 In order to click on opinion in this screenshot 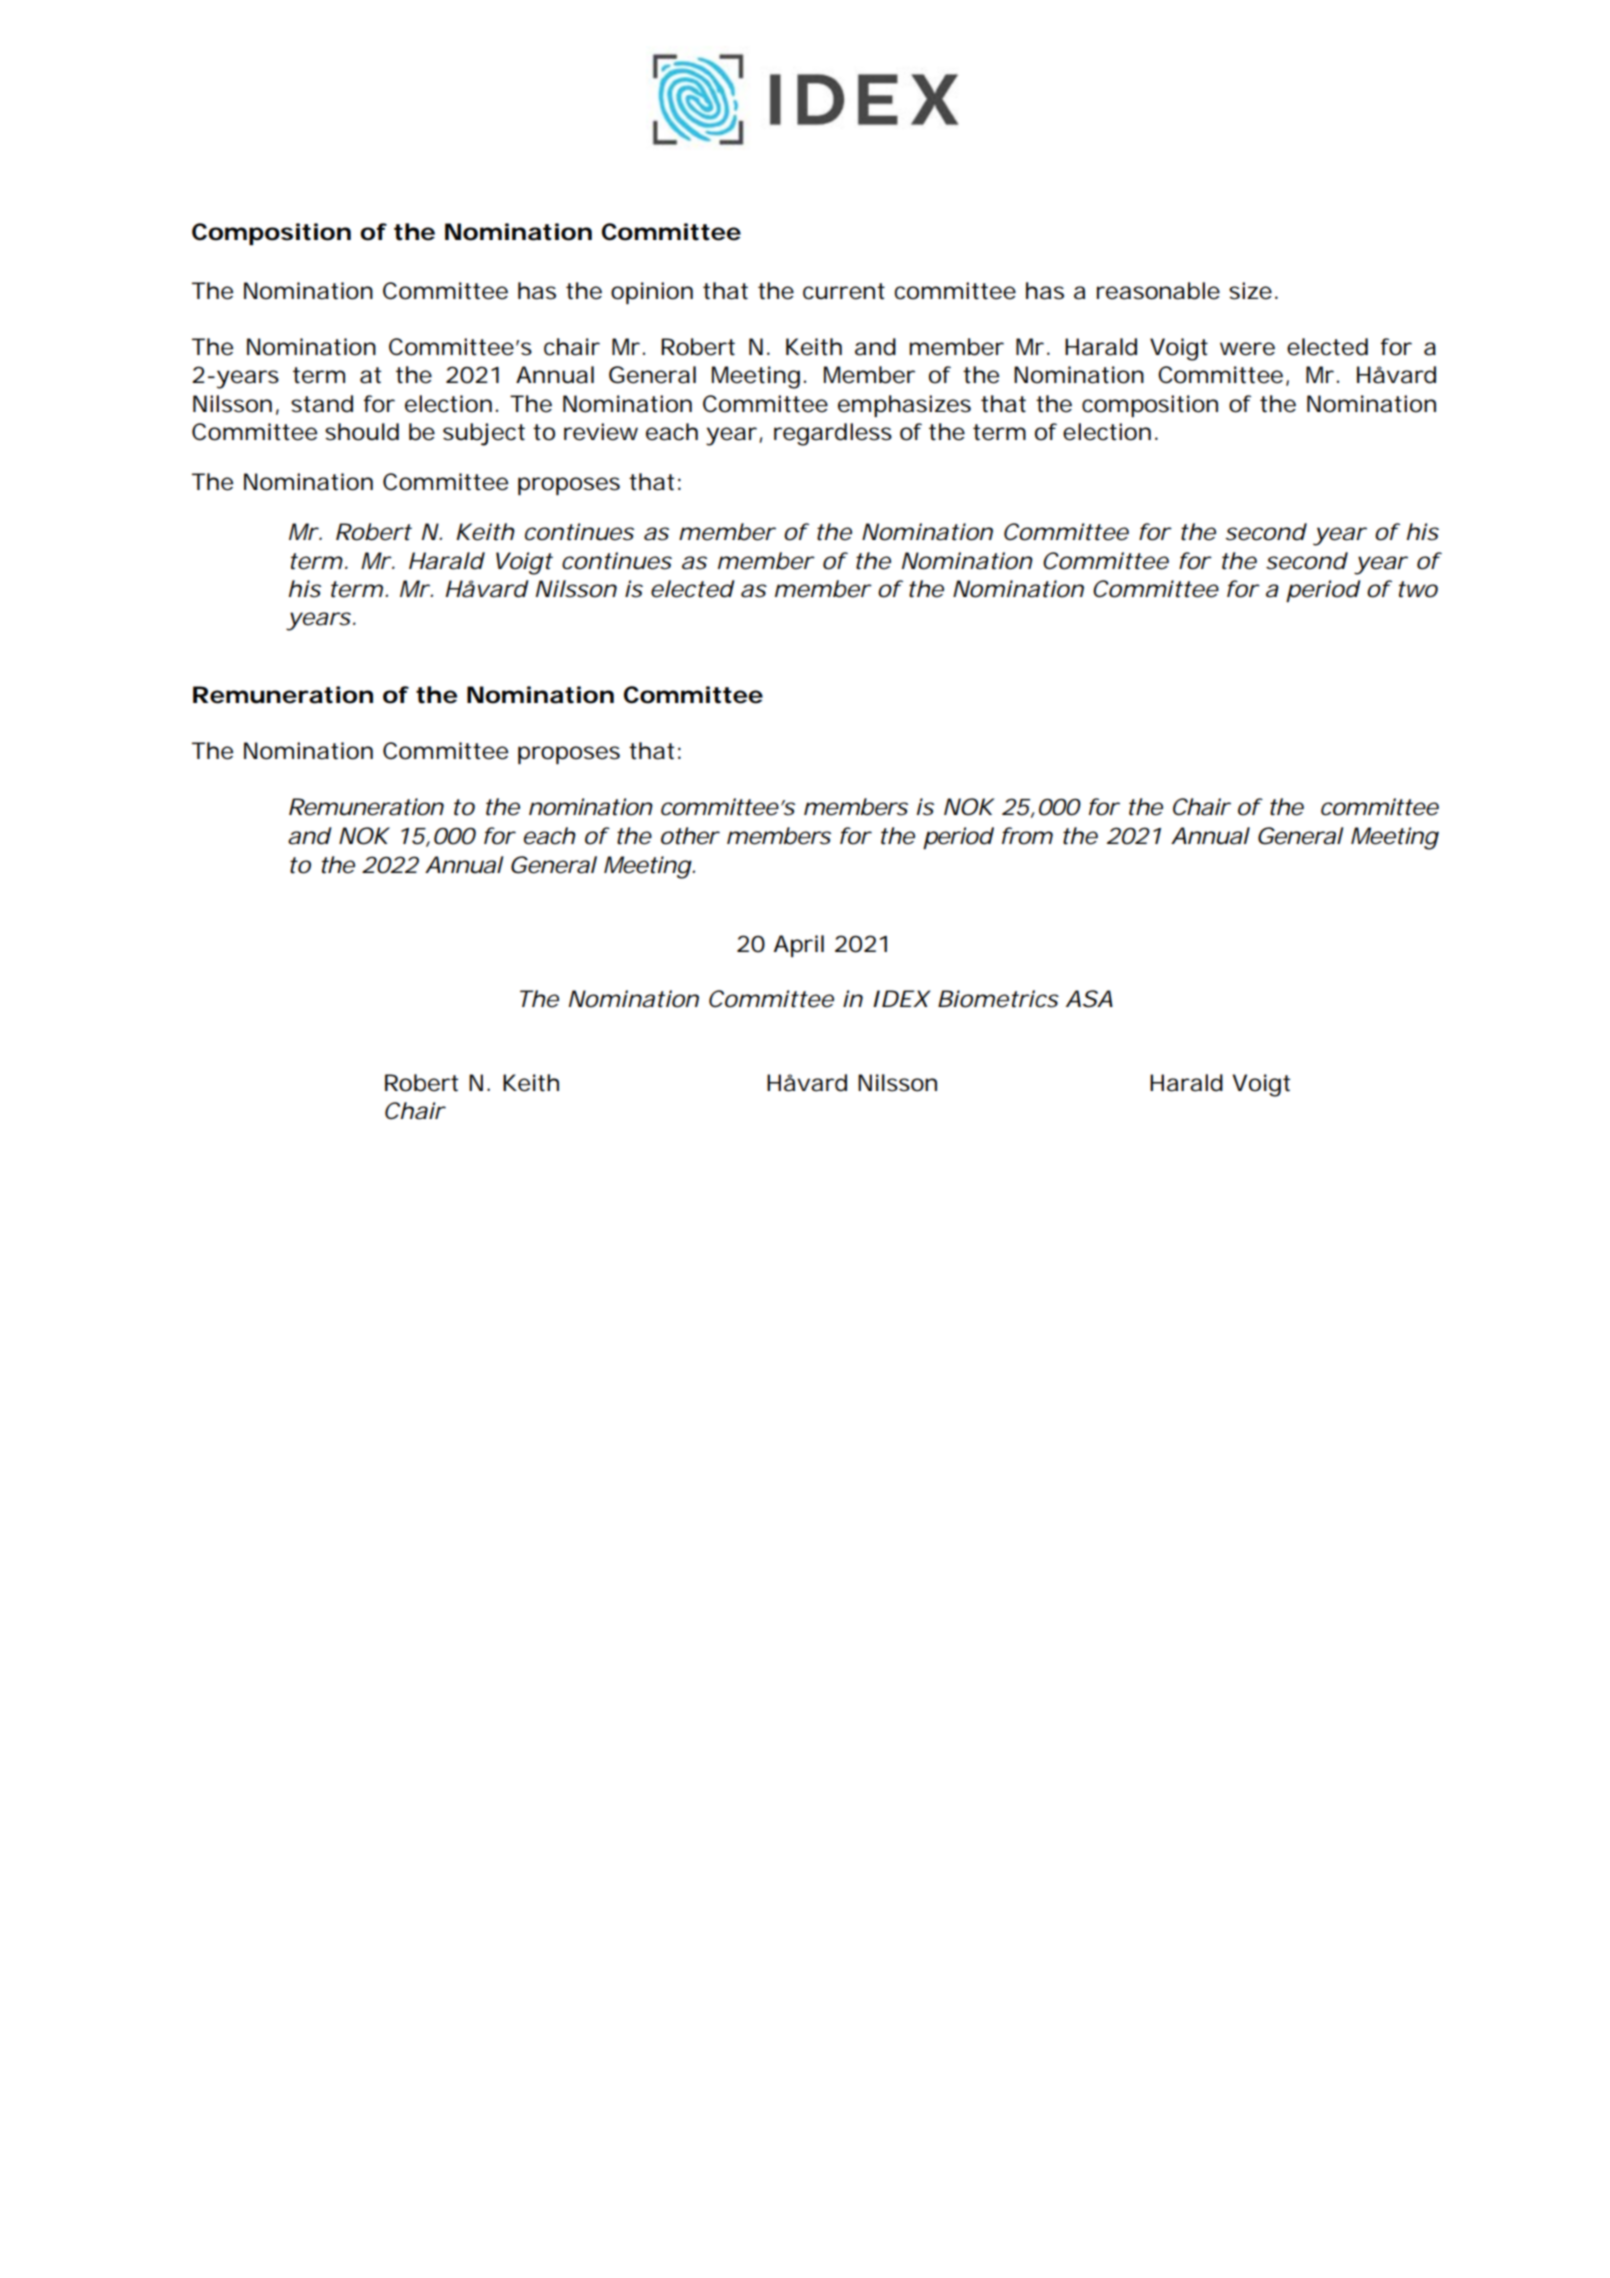, I will do `click(652, 293)`.
